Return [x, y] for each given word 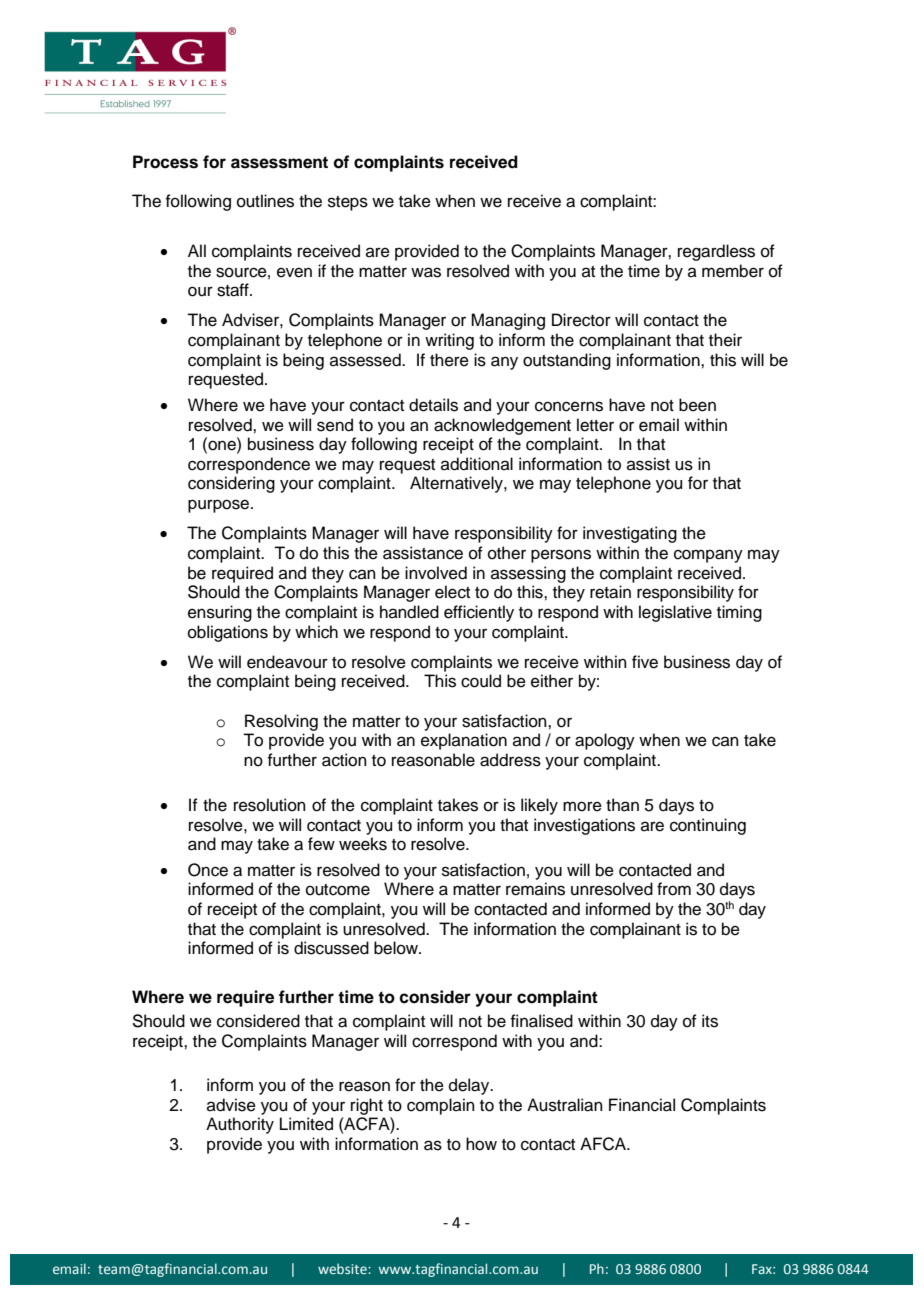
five [645, 662]
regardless [716, 252]
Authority [240, 1125]
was [426, 272]
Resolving [281, 722]
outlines [265, 201]
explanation [464, 741]
